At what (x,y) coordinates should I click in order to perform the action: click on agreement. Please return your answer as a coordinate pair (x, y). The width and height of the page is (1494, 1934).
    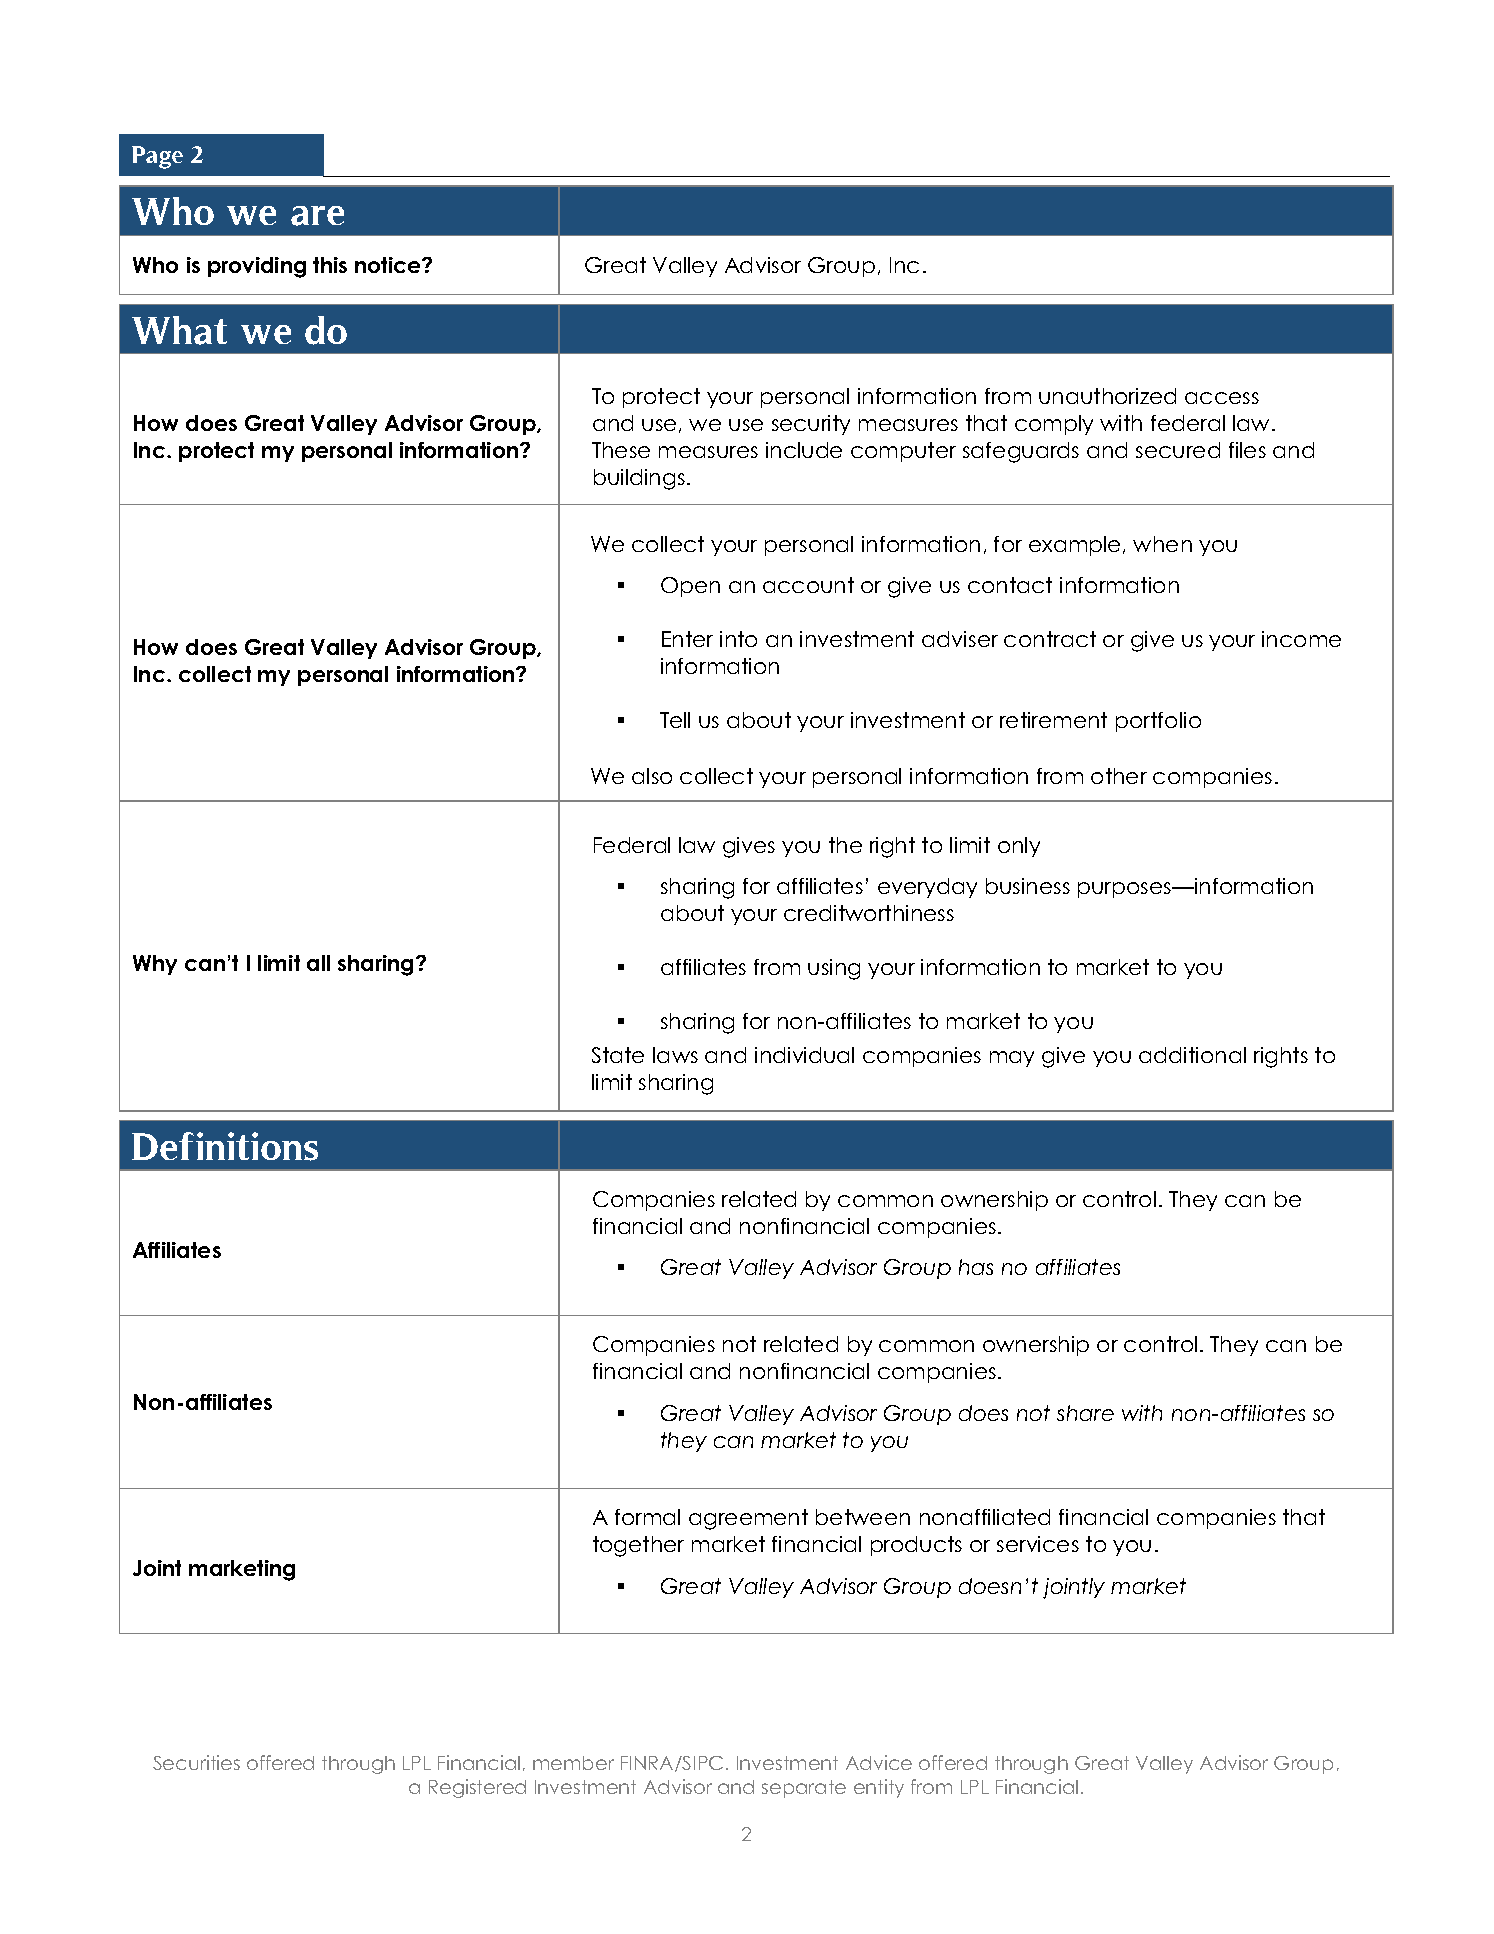
    Looking at the image, I should click on (748, 1519).
